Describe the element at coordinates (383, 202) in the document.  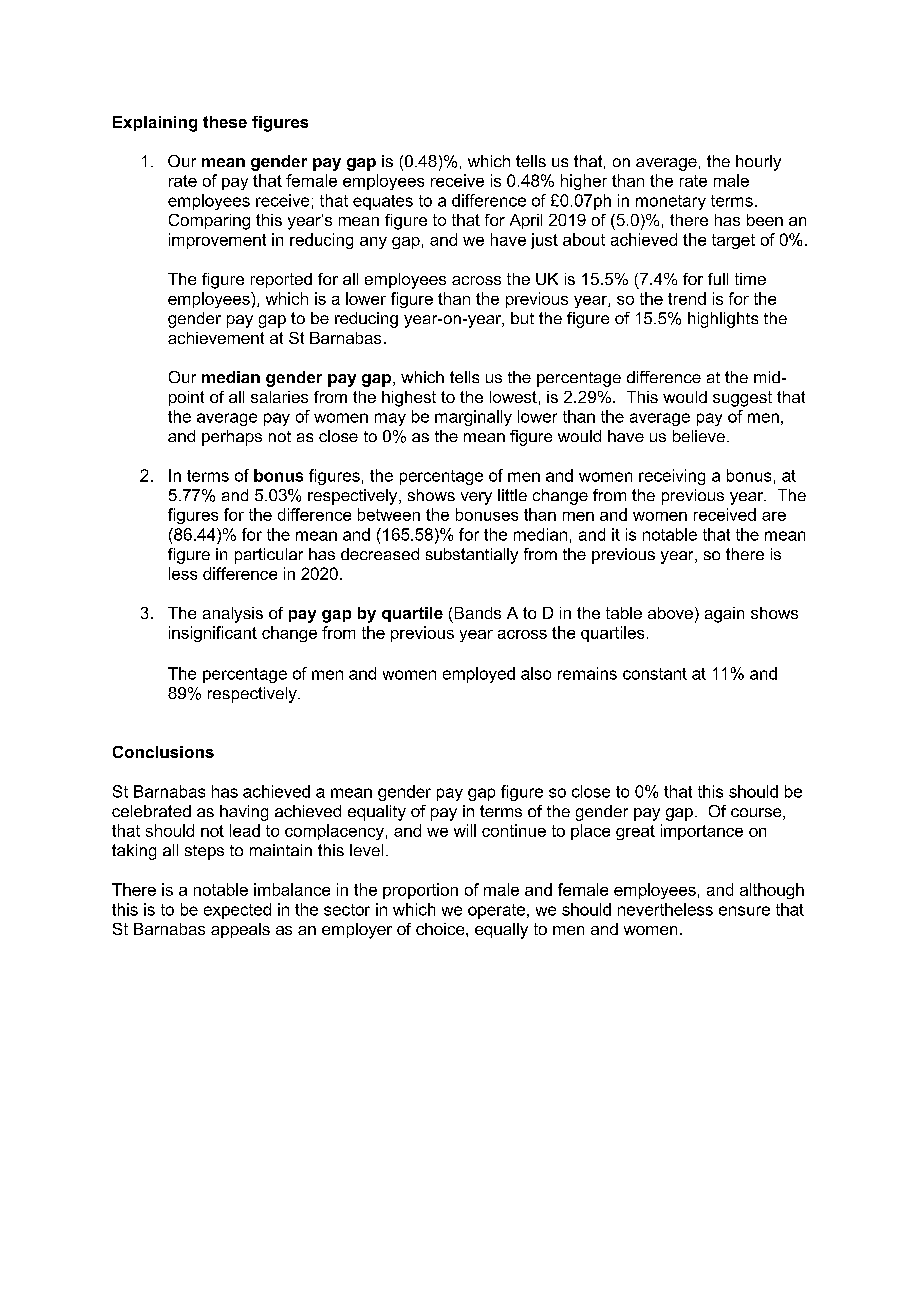
I see `equates` at that location.
